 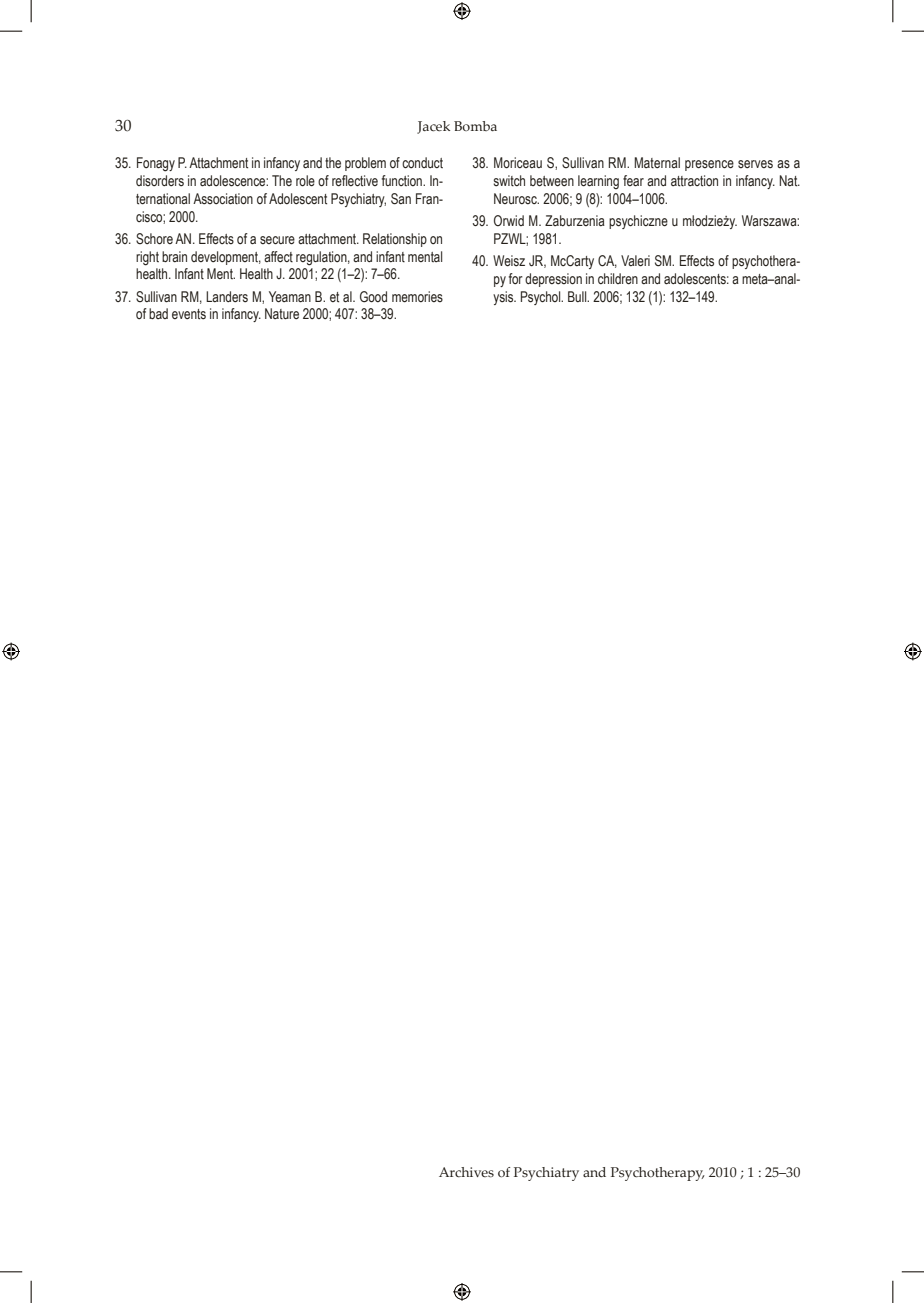 I want to click on Archives, so click(x=466, y=1172).
